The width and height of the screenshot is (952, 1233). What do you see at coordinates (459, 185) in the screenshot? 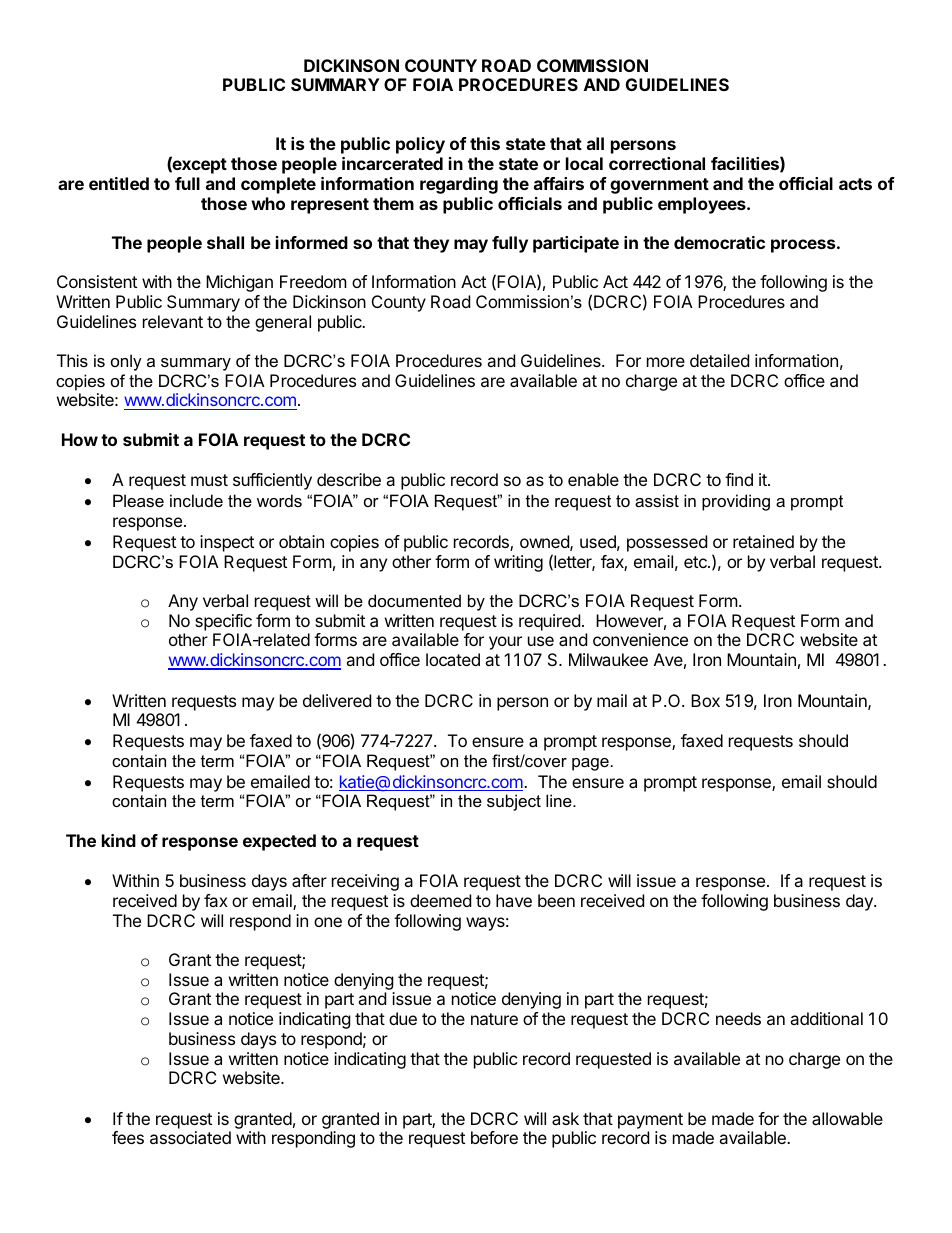
I see `regarding` at bounding box center [459, 185].
